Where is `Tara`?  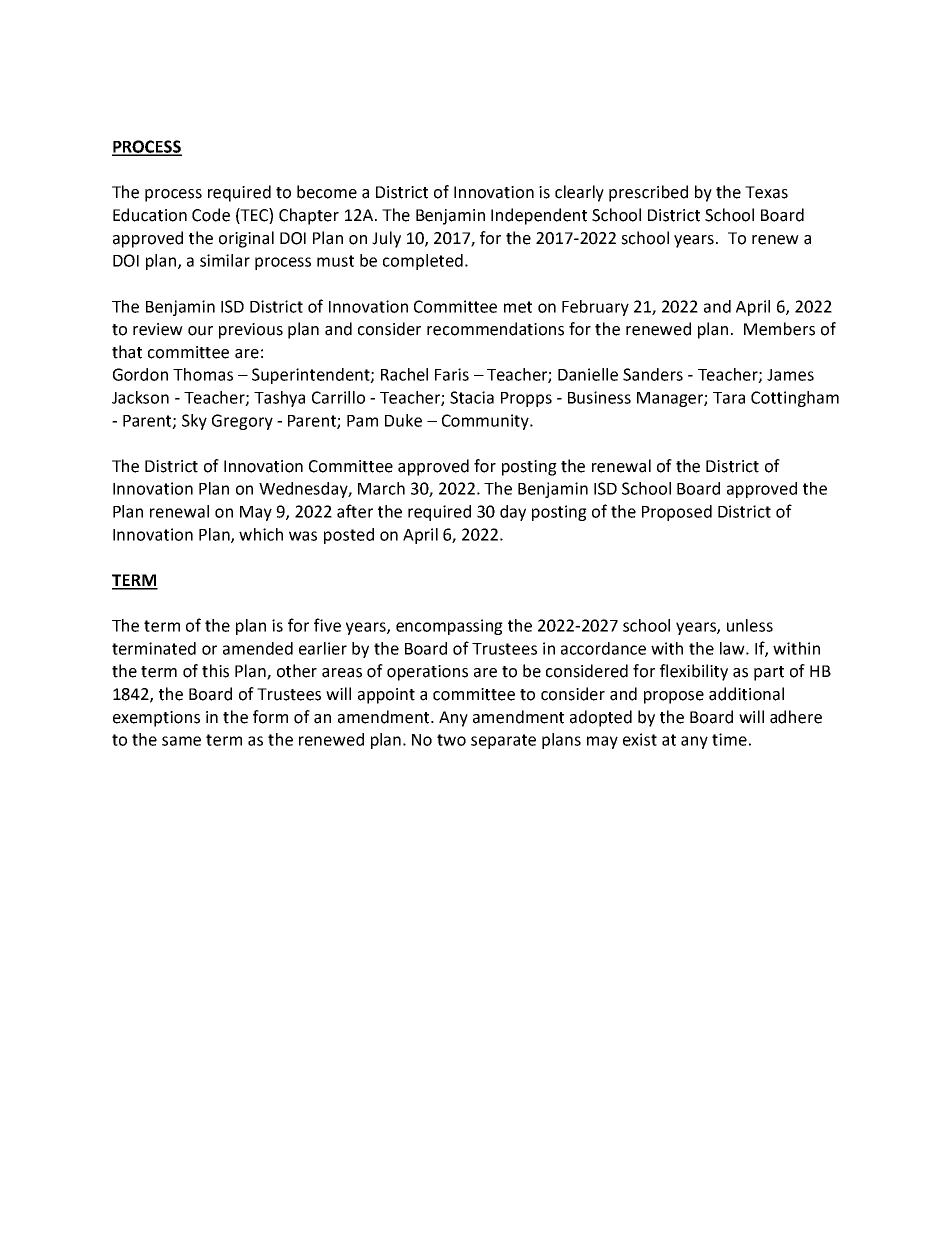
Tara is located at coordinates (729, 398).
